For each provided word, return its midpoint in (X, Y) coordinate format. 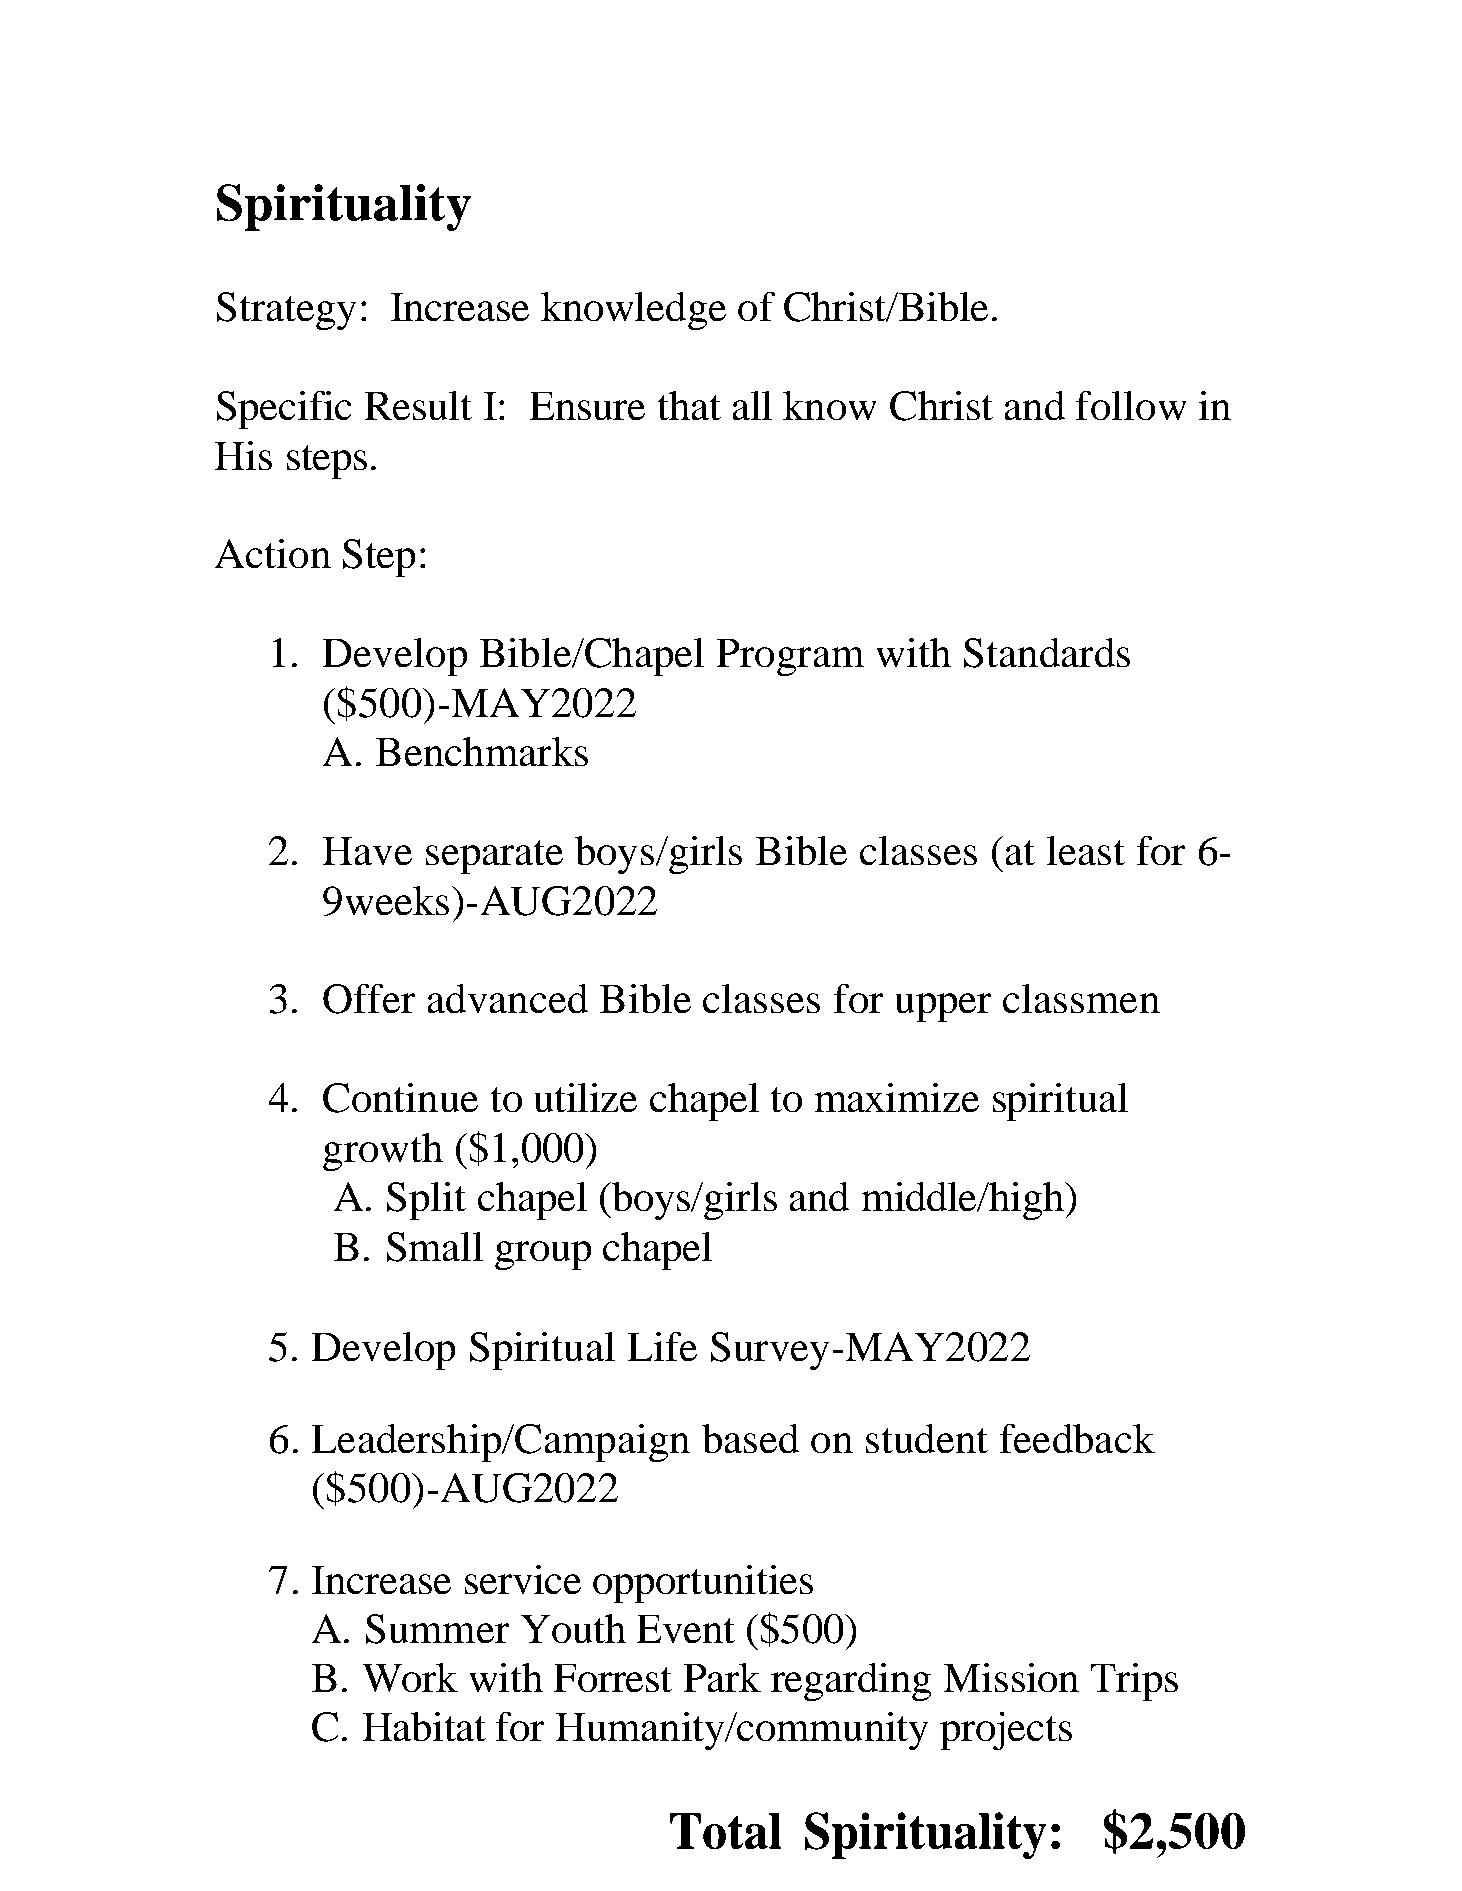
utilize (586, 1097)
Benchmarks (482, 751)
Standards (1047, 653)
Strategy (286, 311)
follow (1131, 405)
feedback (1077, 1438)
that (689, 405)
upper (943, 1007)
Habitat (424, 1726)
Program (790, 657)
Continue (400, 1098)
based (750, 1438)
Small (435, 1247)
